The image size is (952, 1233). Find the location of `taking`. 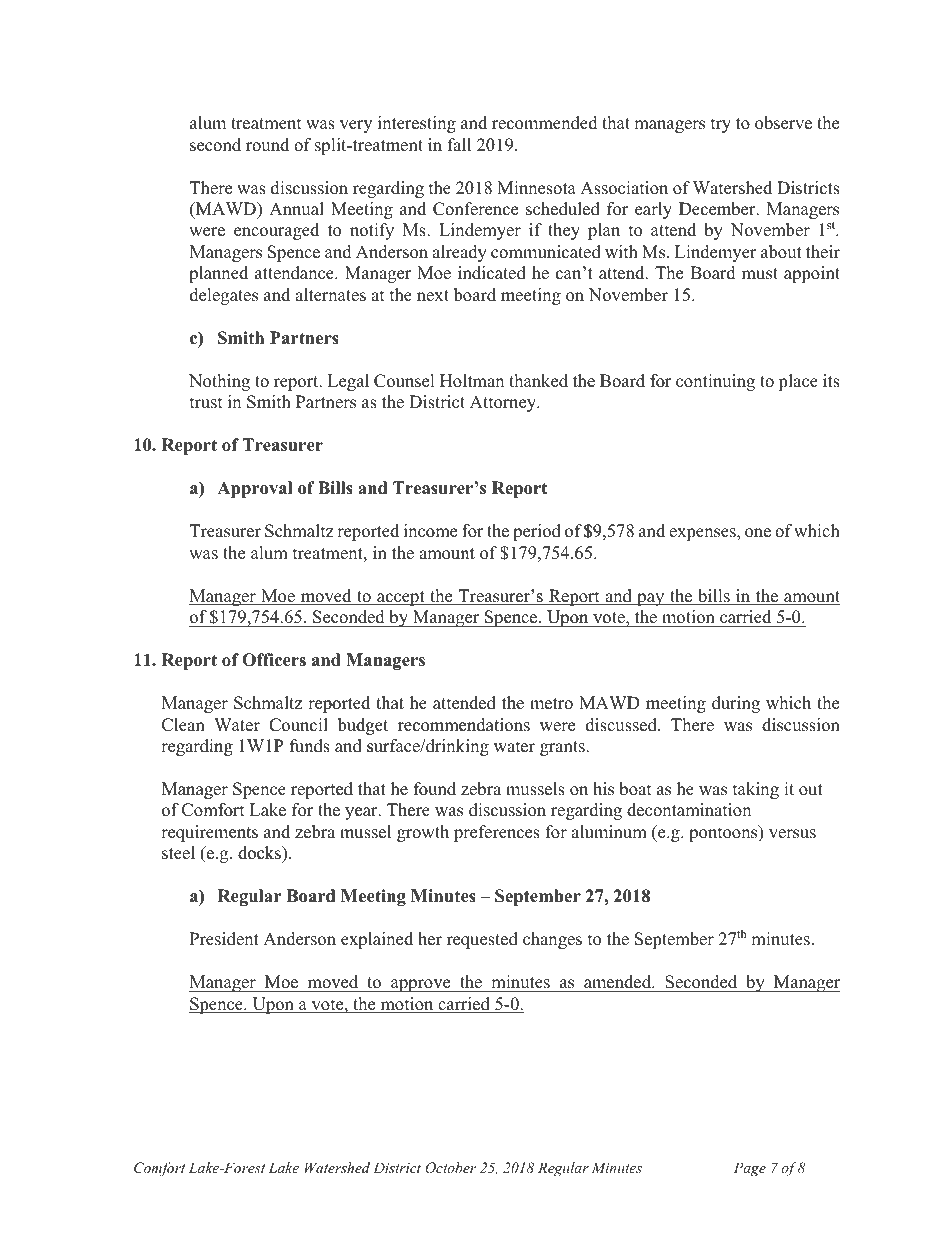

taking is located at coordinates (756, 790).
